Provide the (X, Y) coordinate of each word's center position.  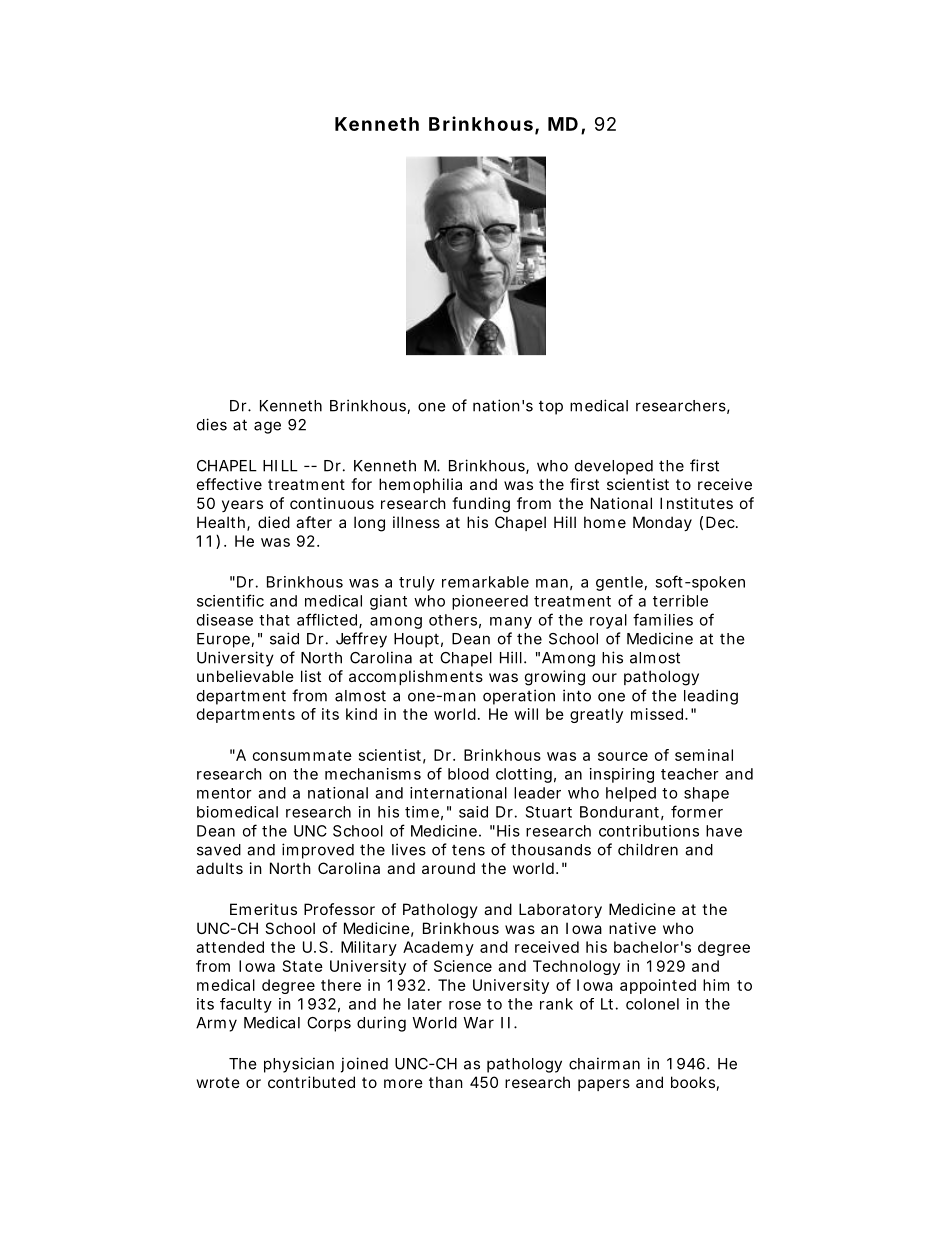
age (267, 427)
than (446, 1082)
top (551, 408)
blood (468, 774)
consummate (302, 755)
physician (299, 1065)
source (623, 756)
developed (614, 467)
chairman (604, 1063)
